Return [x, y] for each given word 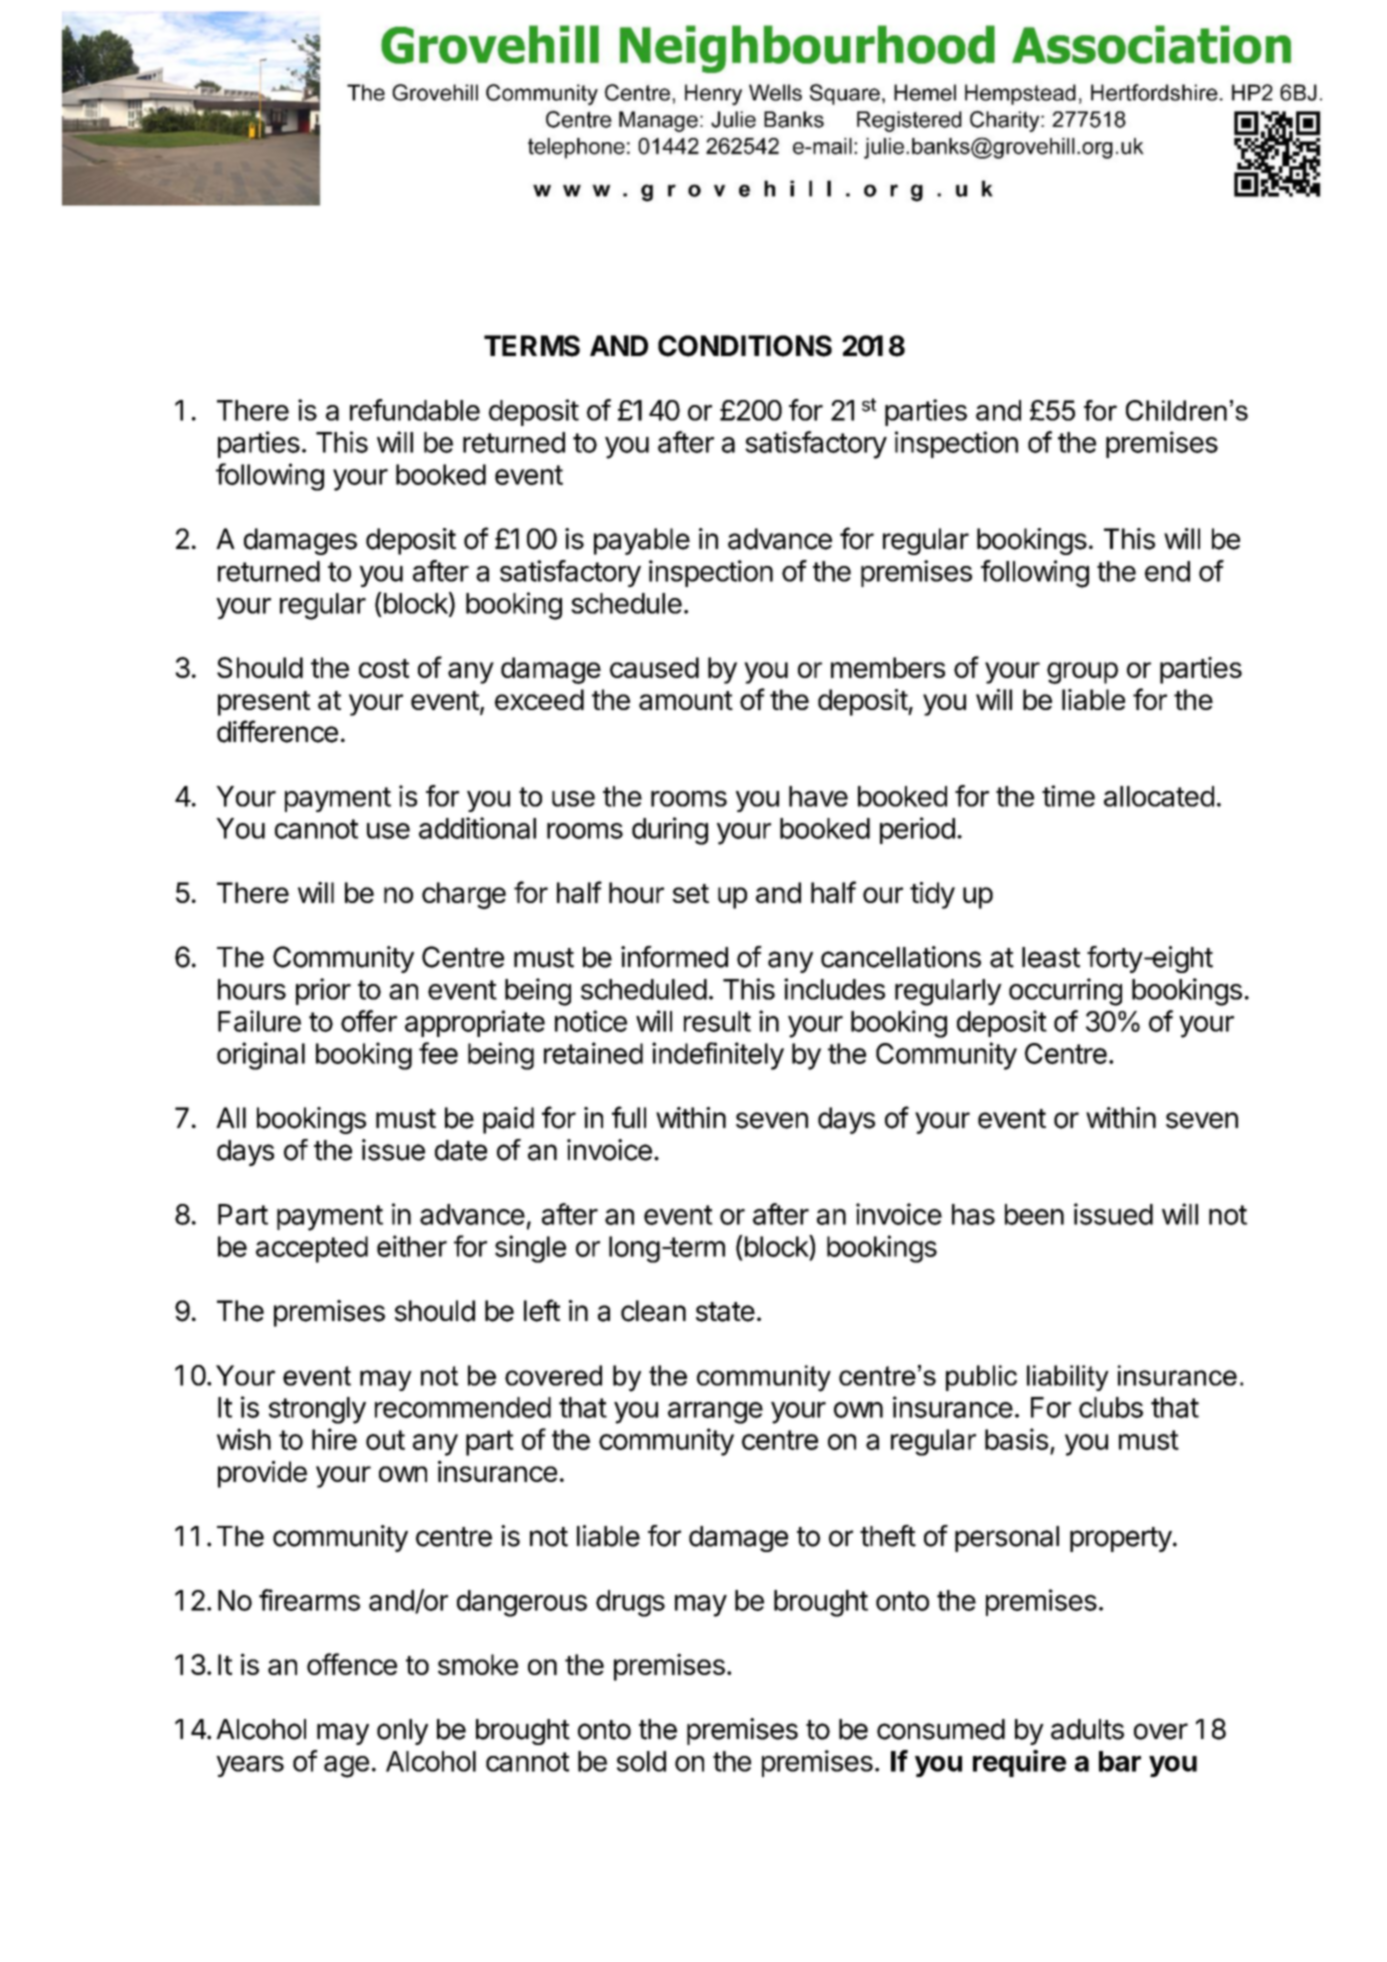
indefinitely [718, 1056]
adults [1087, 1729]
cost [384, 668]
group [1082, 673]
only [402, 1732]
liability [1068, 1378]
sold [641, 1761]
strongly [317, 1410]
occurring [1065, 992]
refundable [415, 410]
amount [686, 700]
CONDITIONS [745, 346]
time [1068, 796]
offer [369, 1021]
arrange [715, 1413]
